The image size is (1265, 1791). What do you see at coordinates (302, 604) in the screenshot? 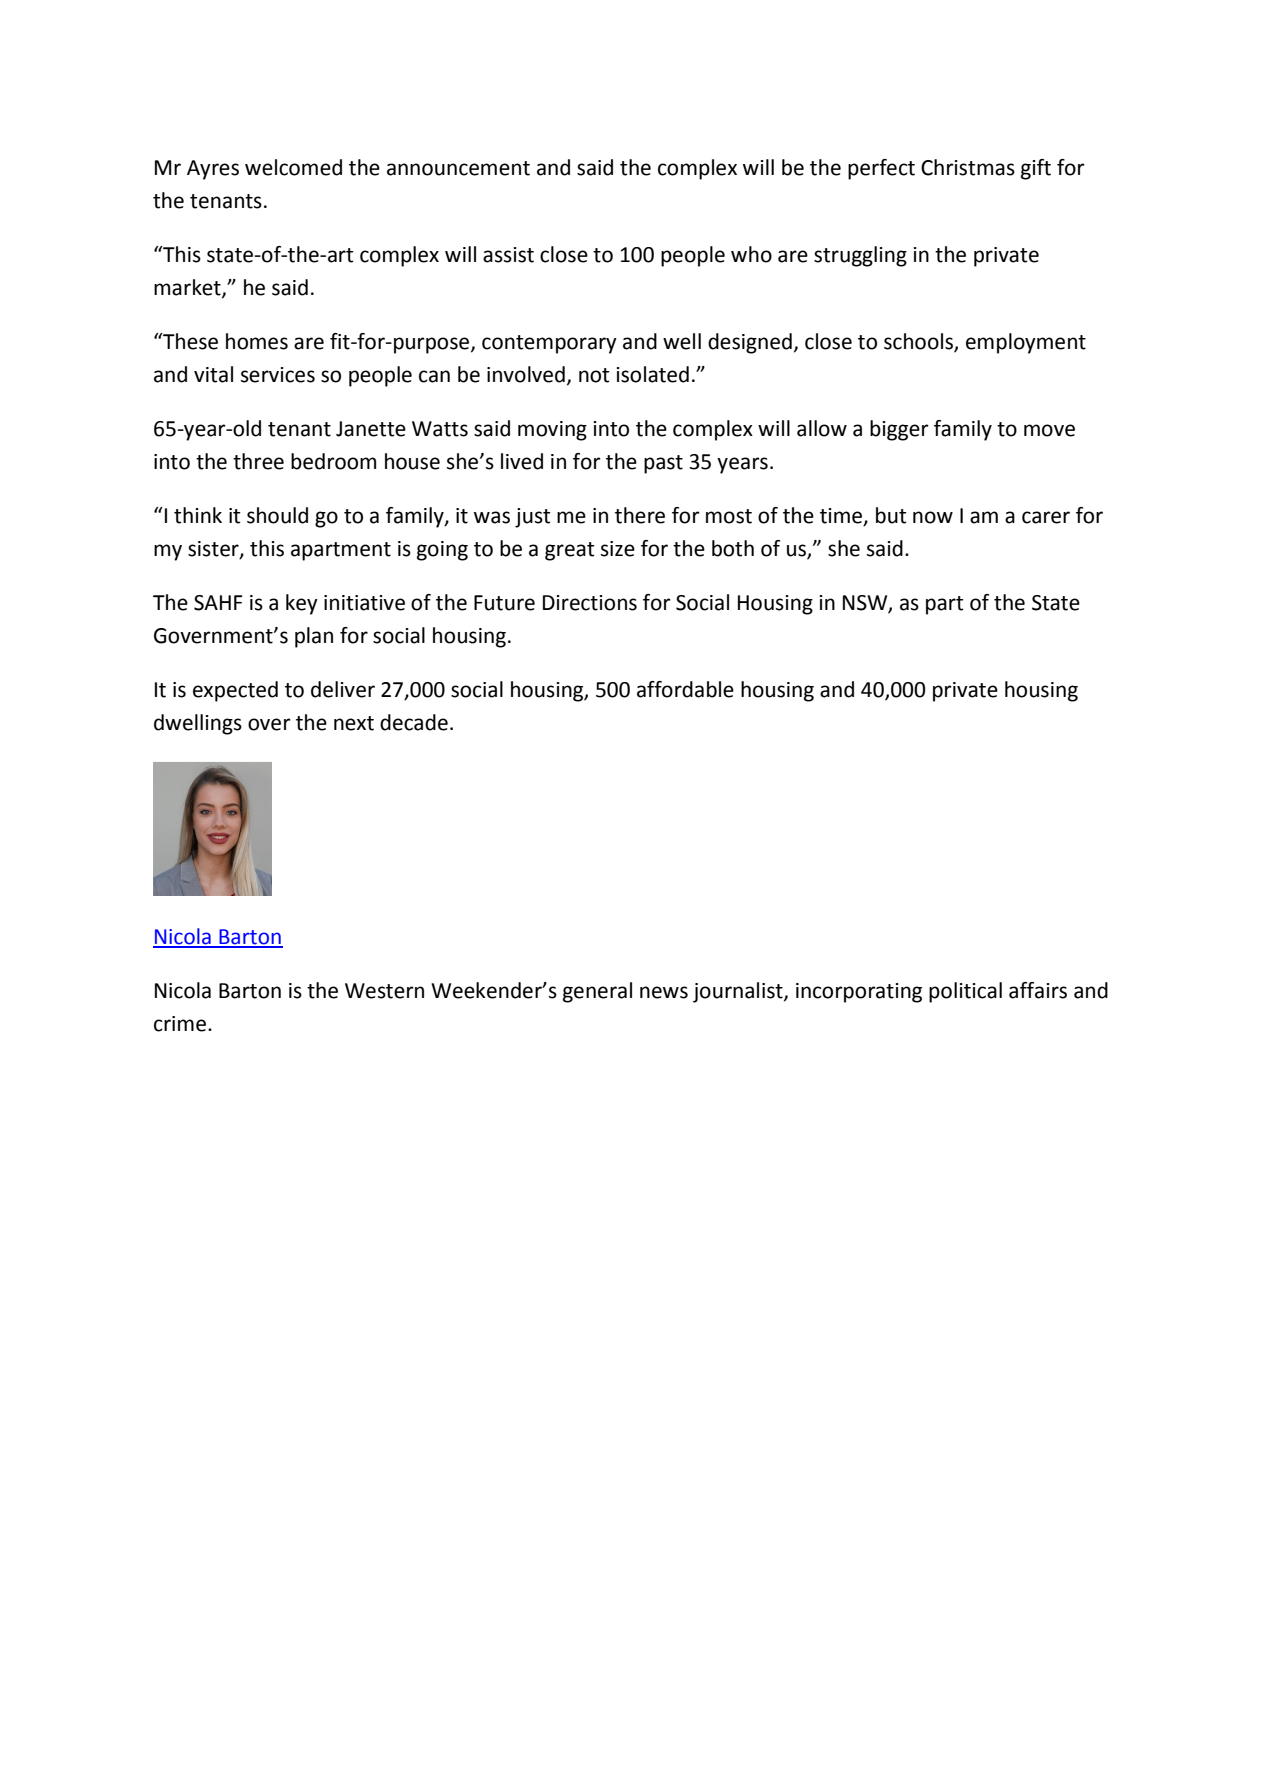
I see `key` at bounding box center [302, 604].
